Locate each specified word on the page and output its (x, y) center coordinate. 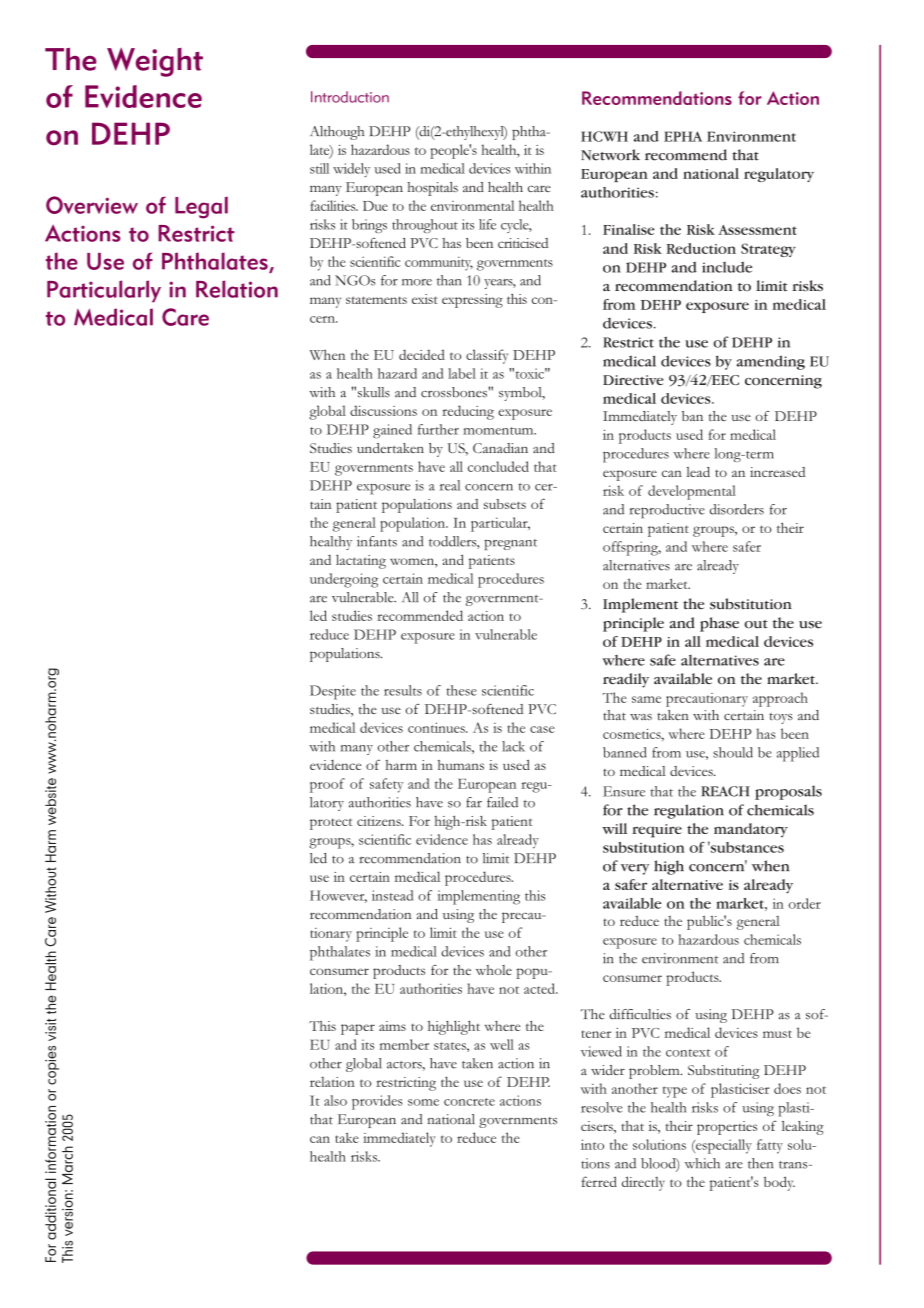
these (461, 690)
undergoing (344, 580)
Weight (155, 62)
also (335, 1100)
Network (610, 155)
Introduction (350, 97)
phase (719, 624)
